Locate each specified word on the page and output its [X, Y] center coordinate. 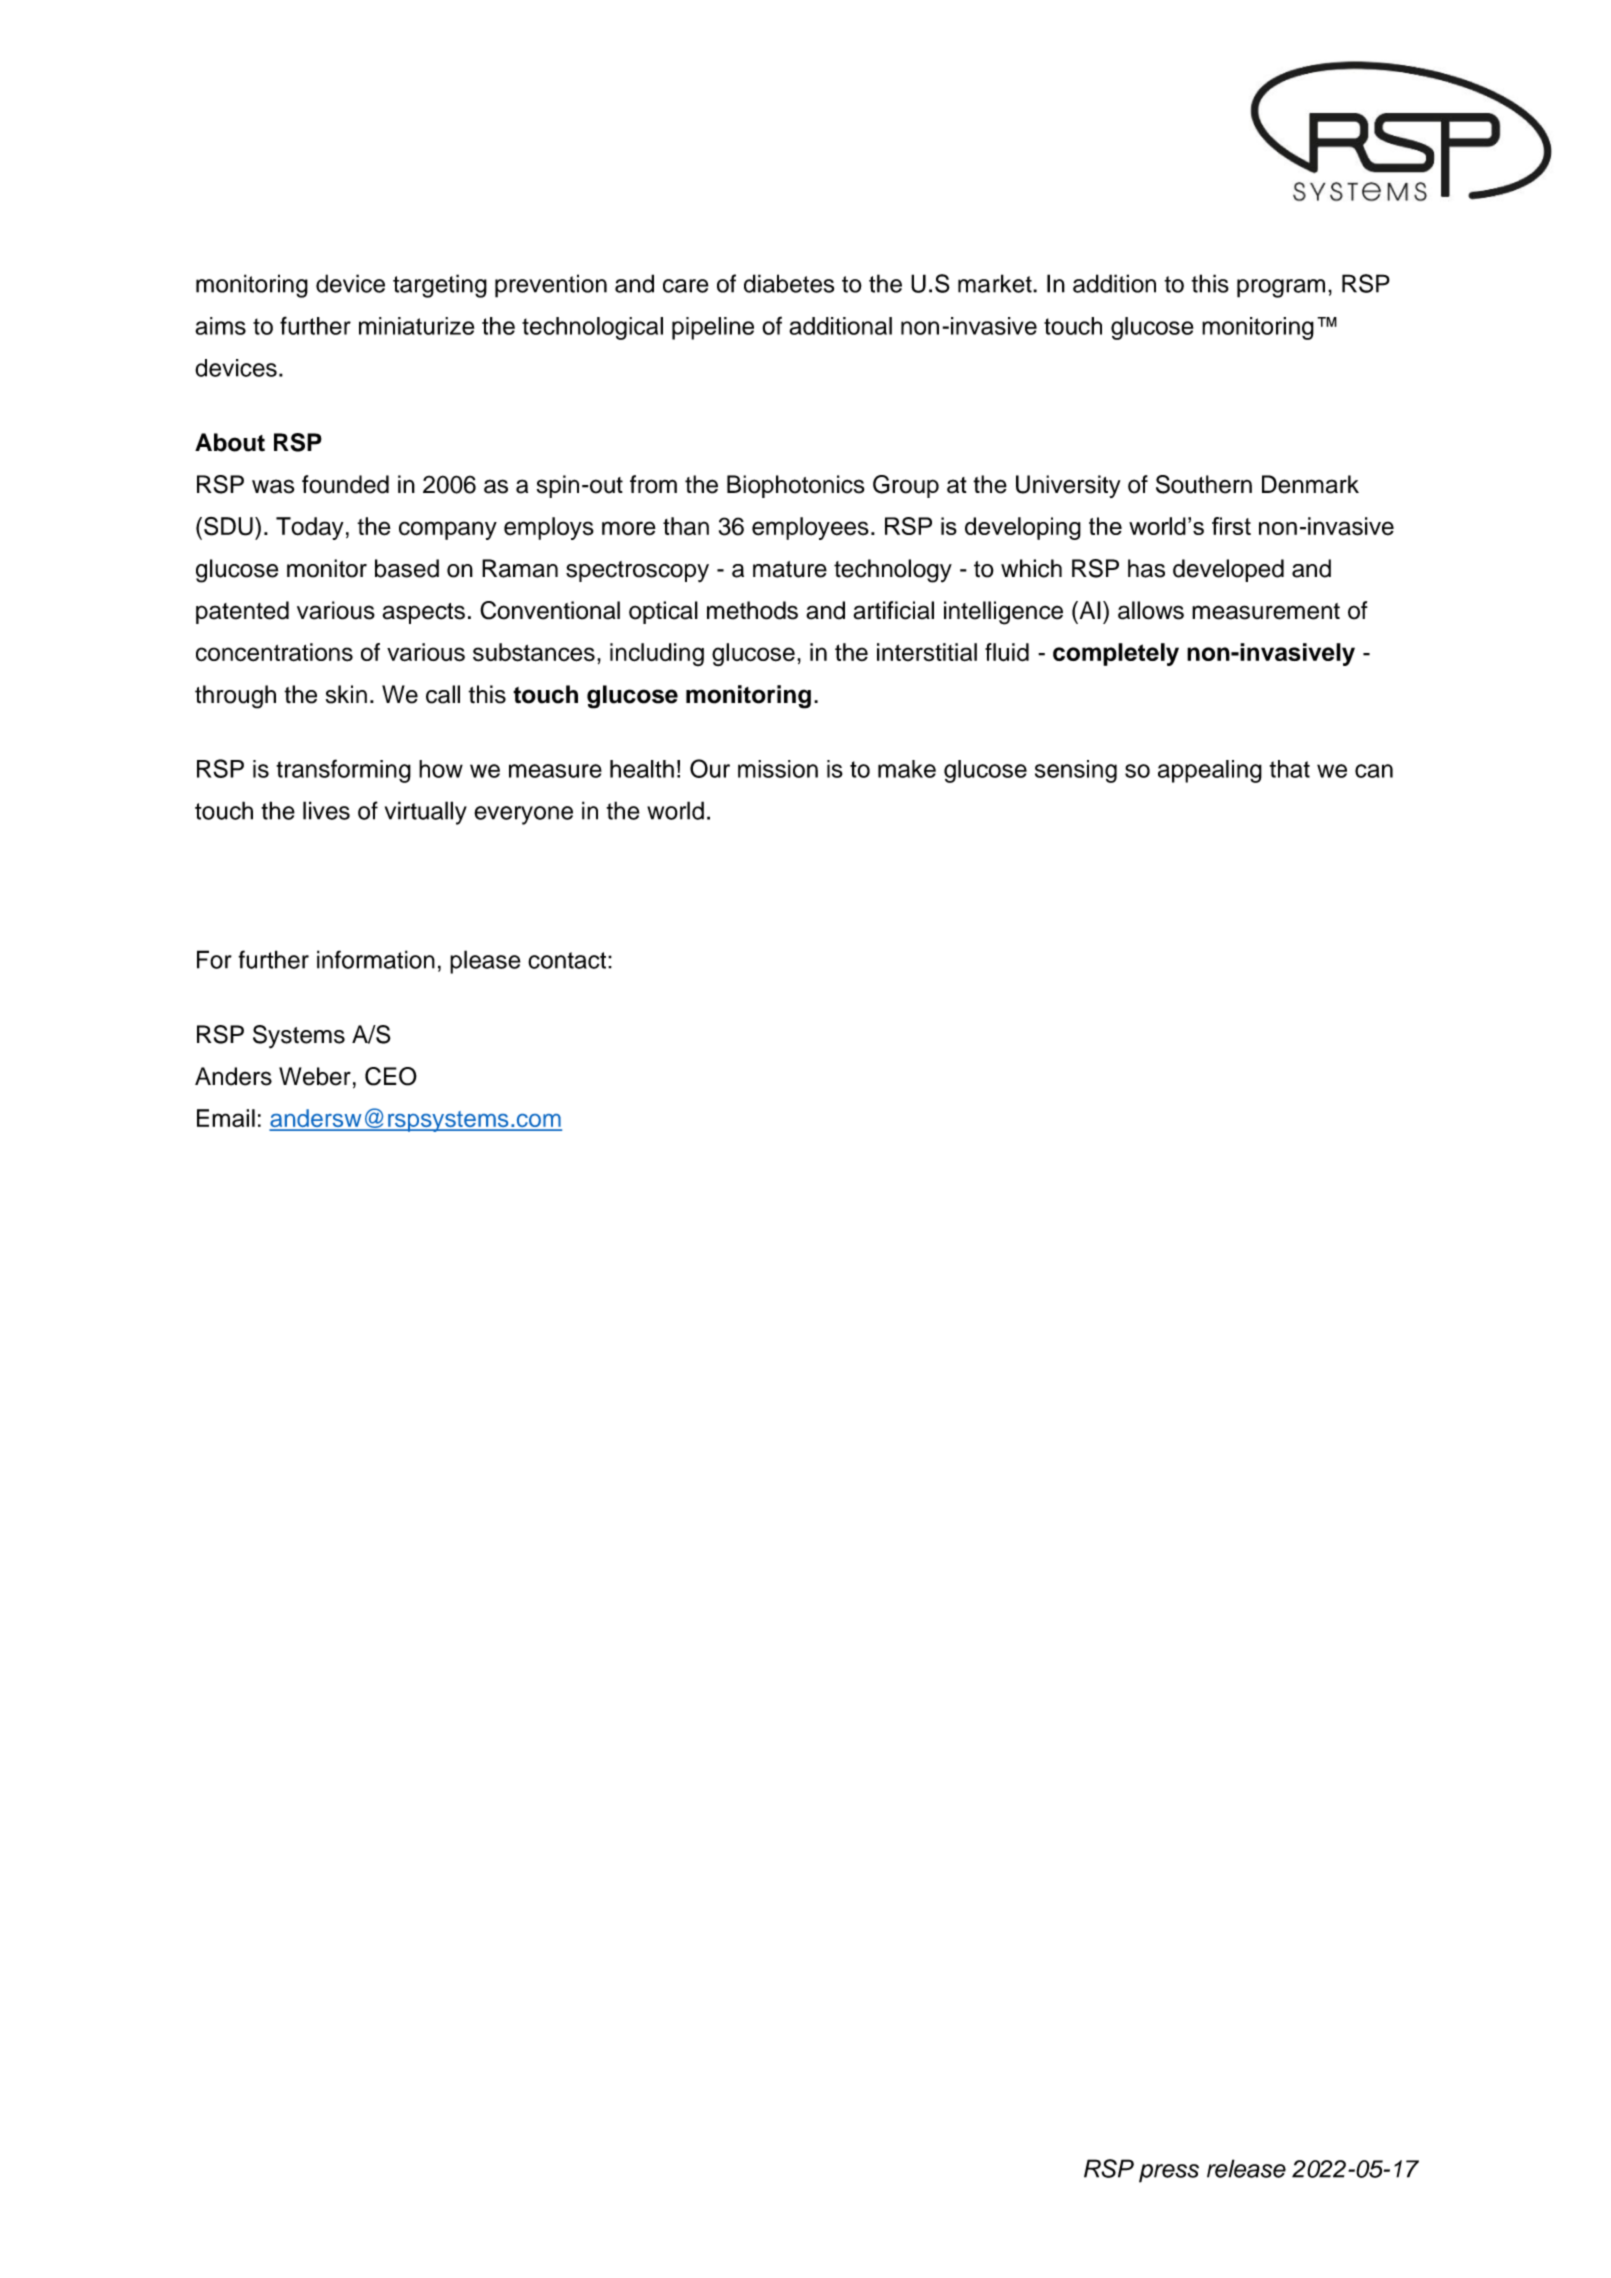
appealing [1210, 771]
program [1281, 288]
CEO [391, 1076]
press [1169, 2173]
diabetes [789, 283]
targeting [440, 286]
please [485, 962]
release [1246, 2168]
